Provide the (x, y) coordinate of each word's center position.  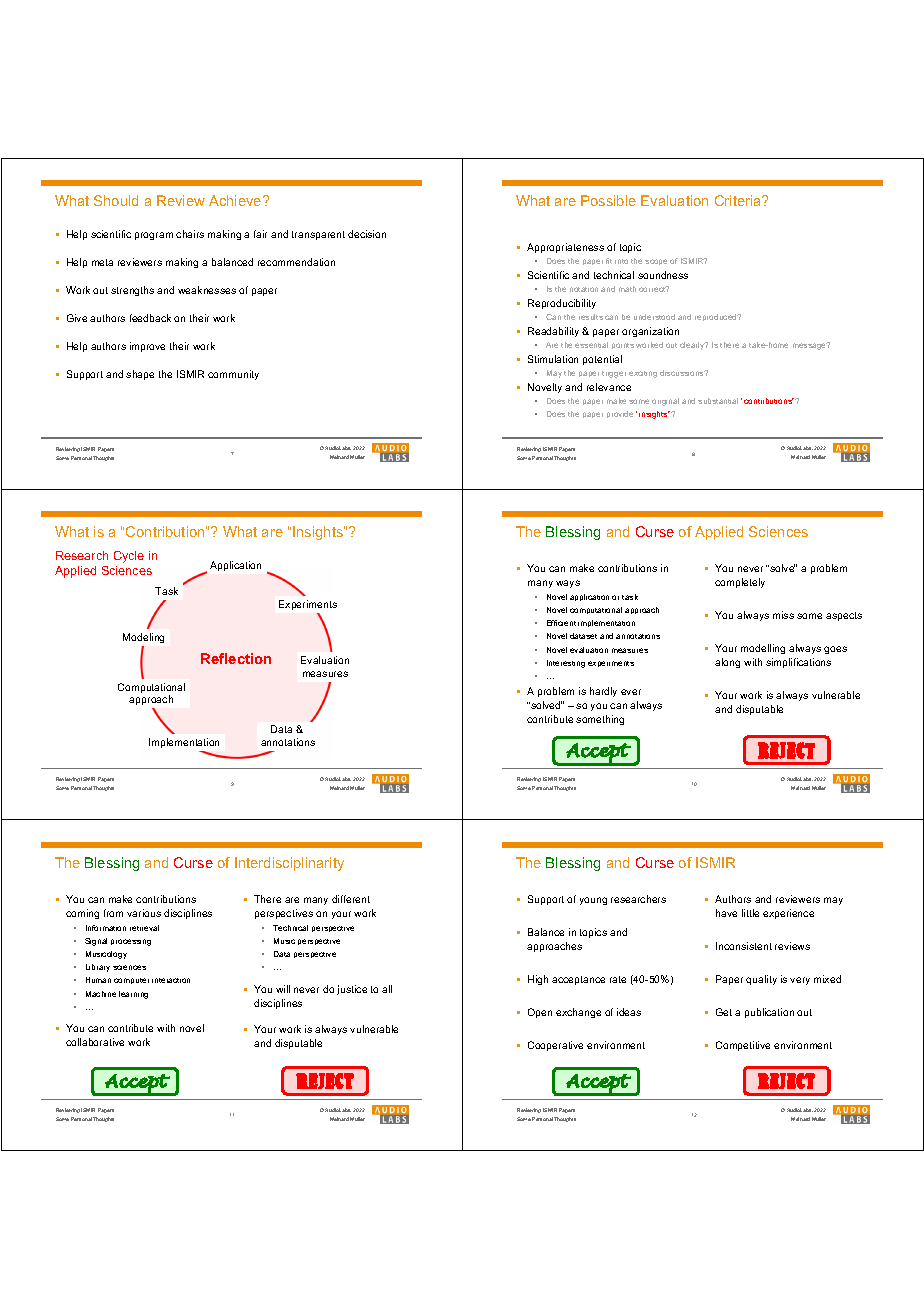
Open (540, 1013)
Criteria (739, 200)
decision (367, 234)
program (154, 236)
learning (133, 995)
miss (783, 615)
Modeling (143, 638)
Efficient (561, 623)
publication (769, 1013)
